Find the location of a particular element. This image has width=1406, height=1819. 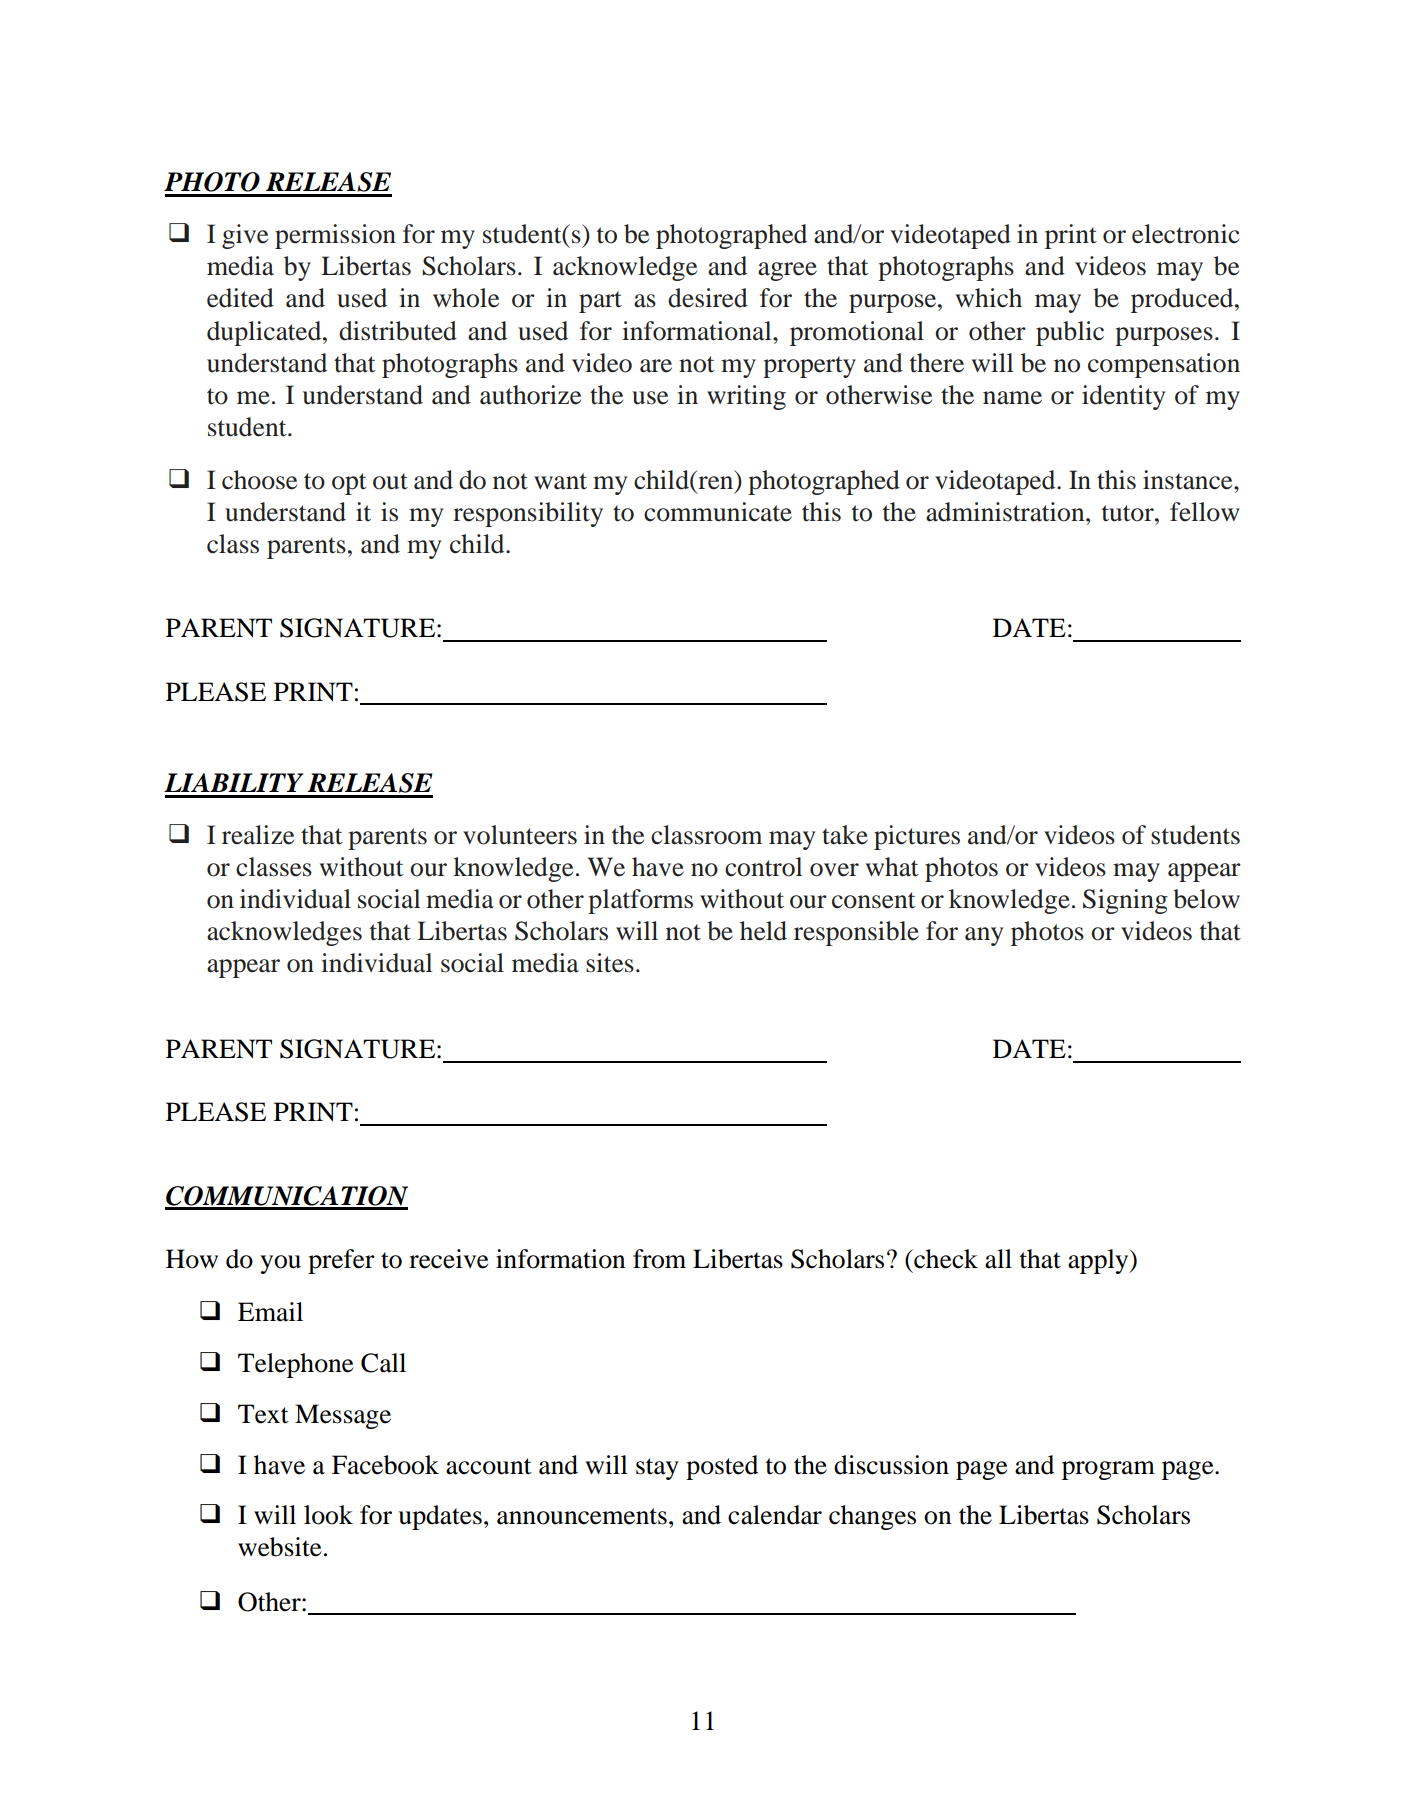

look is located at coordinates (328, 1515).
